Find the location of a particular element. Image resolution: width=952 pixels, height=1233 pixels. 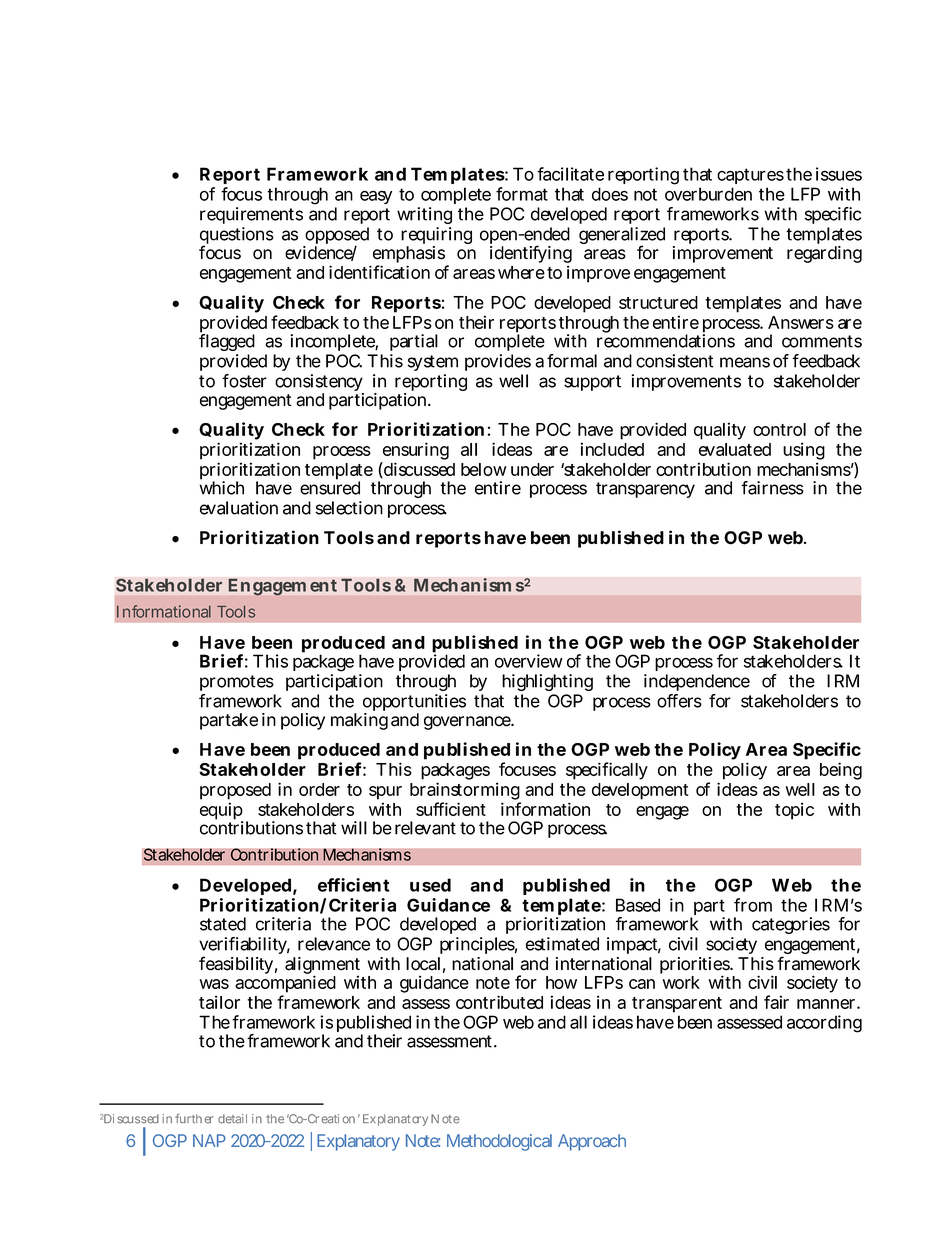

detail is located at coordinates (232, 1119).
